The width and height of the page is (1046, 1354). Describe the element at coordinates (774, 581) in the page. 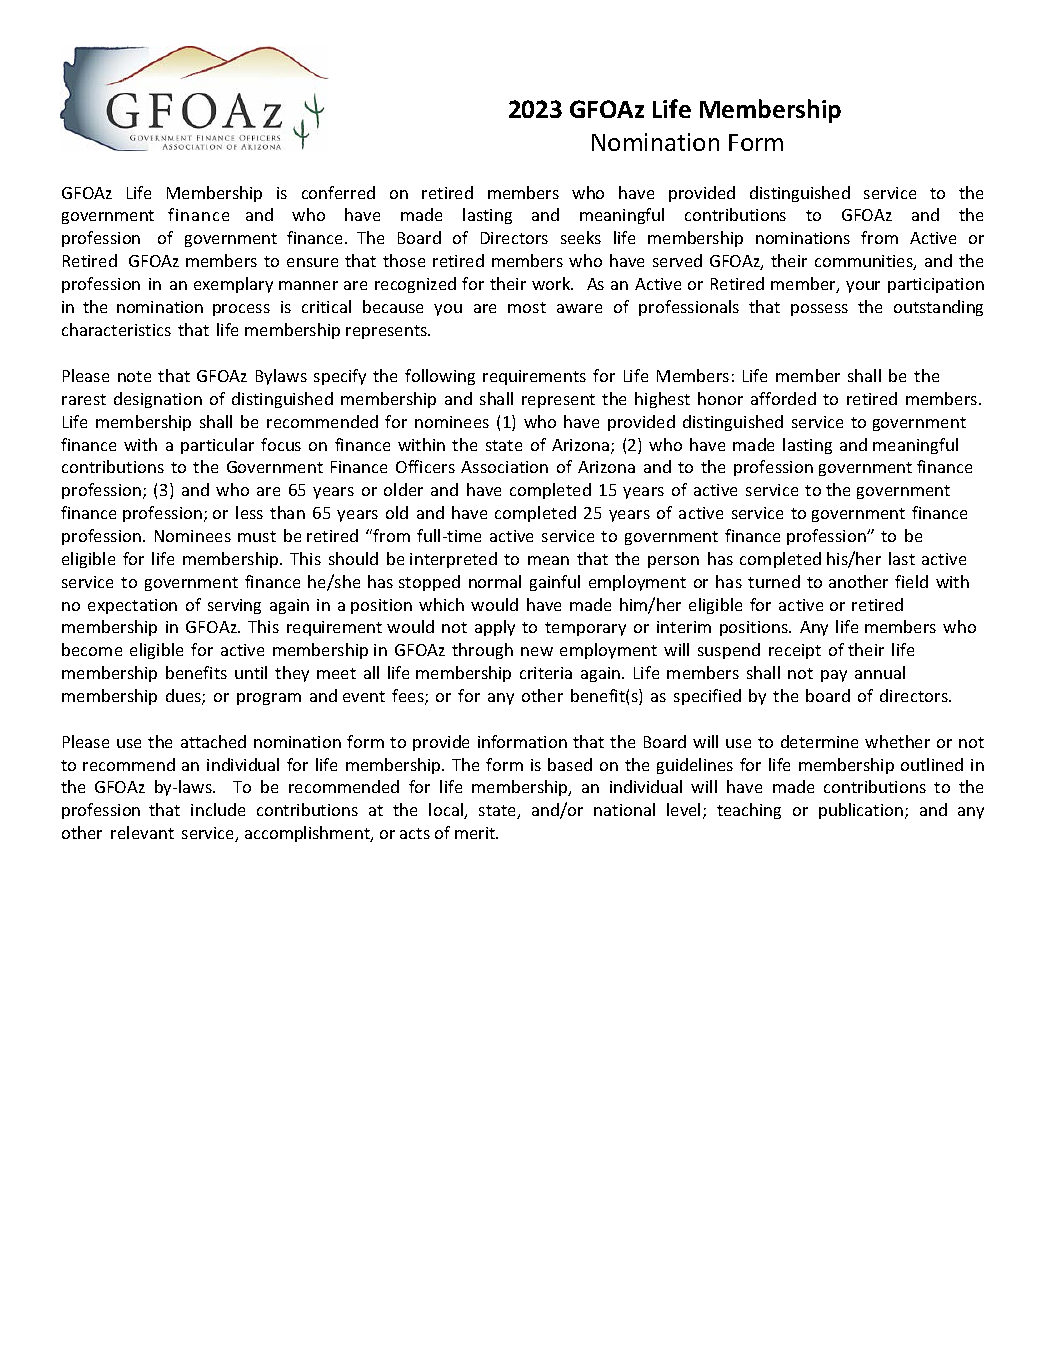

I see `turned` at that location.
